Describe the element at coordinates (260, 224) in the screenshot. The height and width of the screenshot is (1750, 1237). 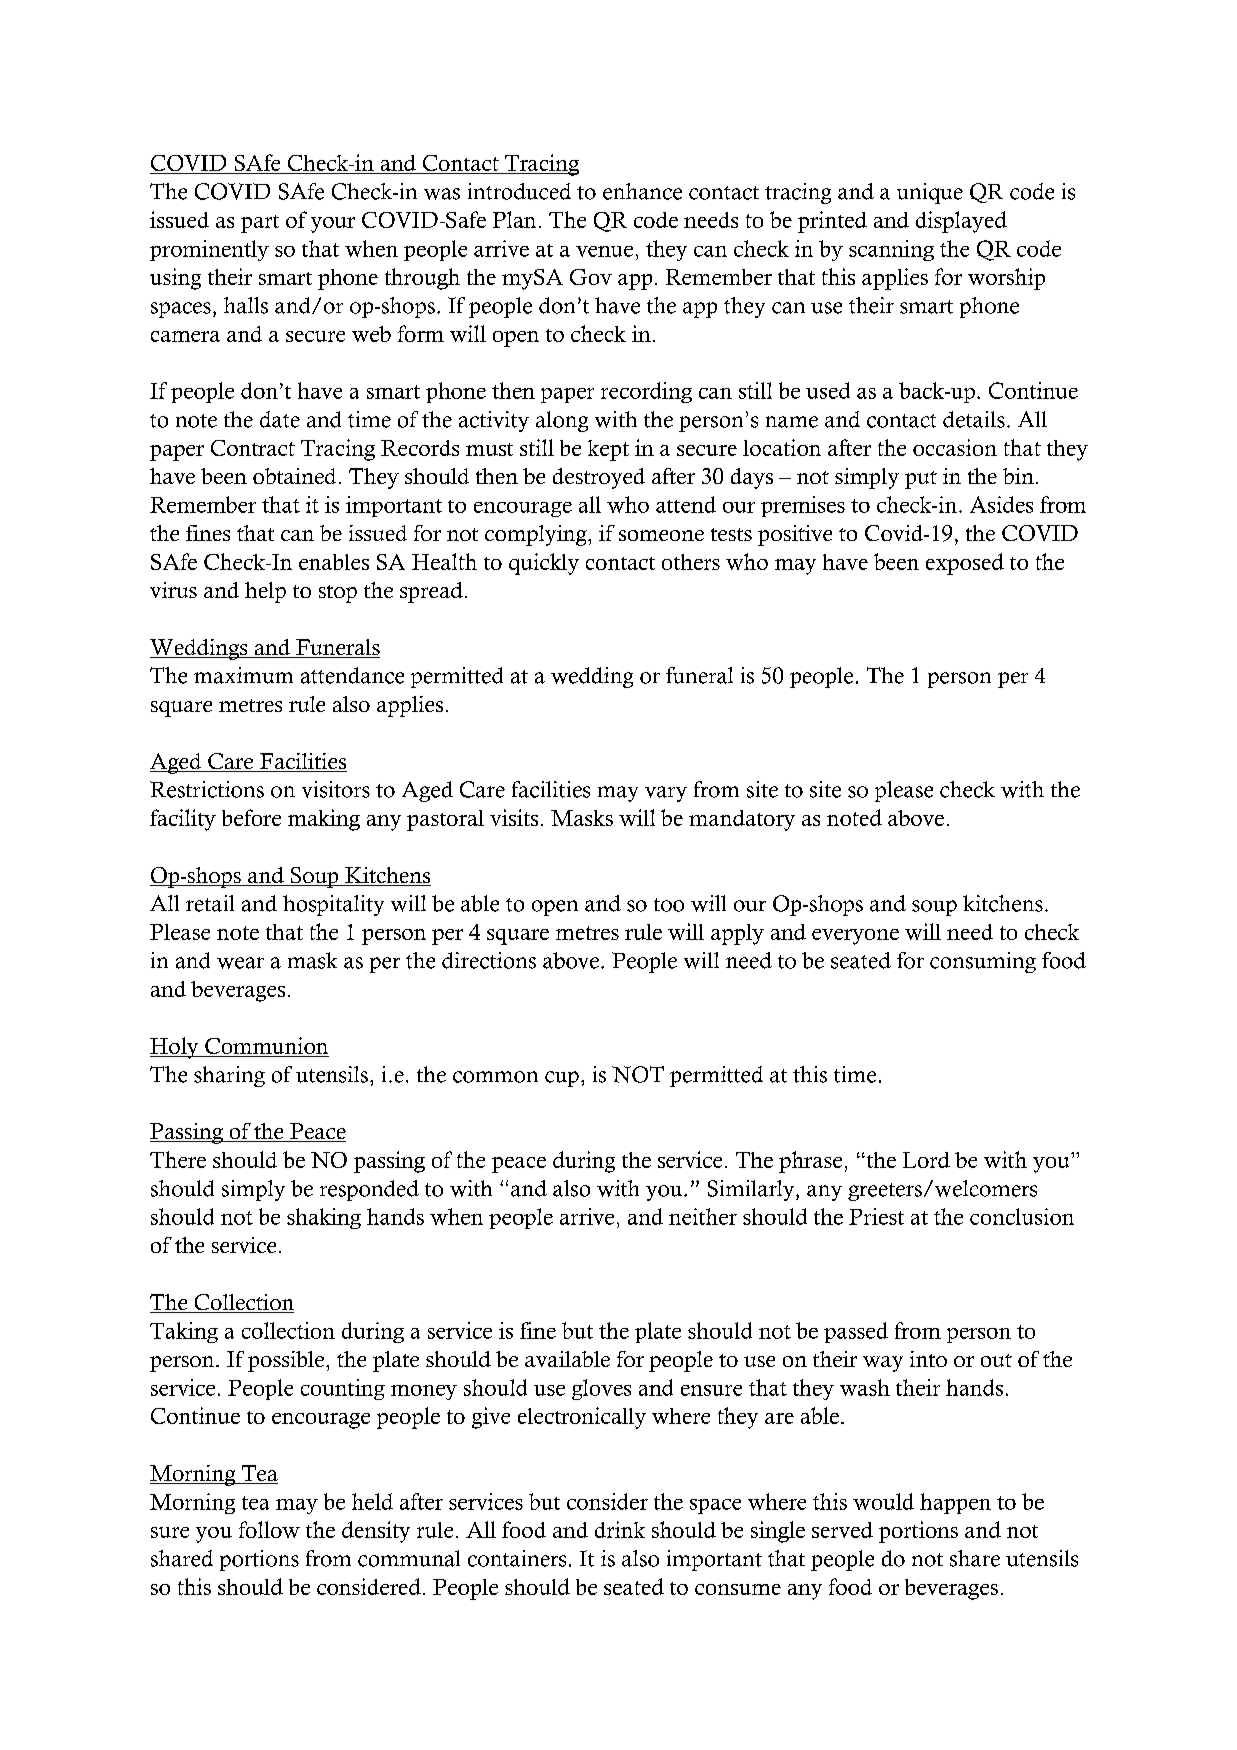
I see `part` at that location.
